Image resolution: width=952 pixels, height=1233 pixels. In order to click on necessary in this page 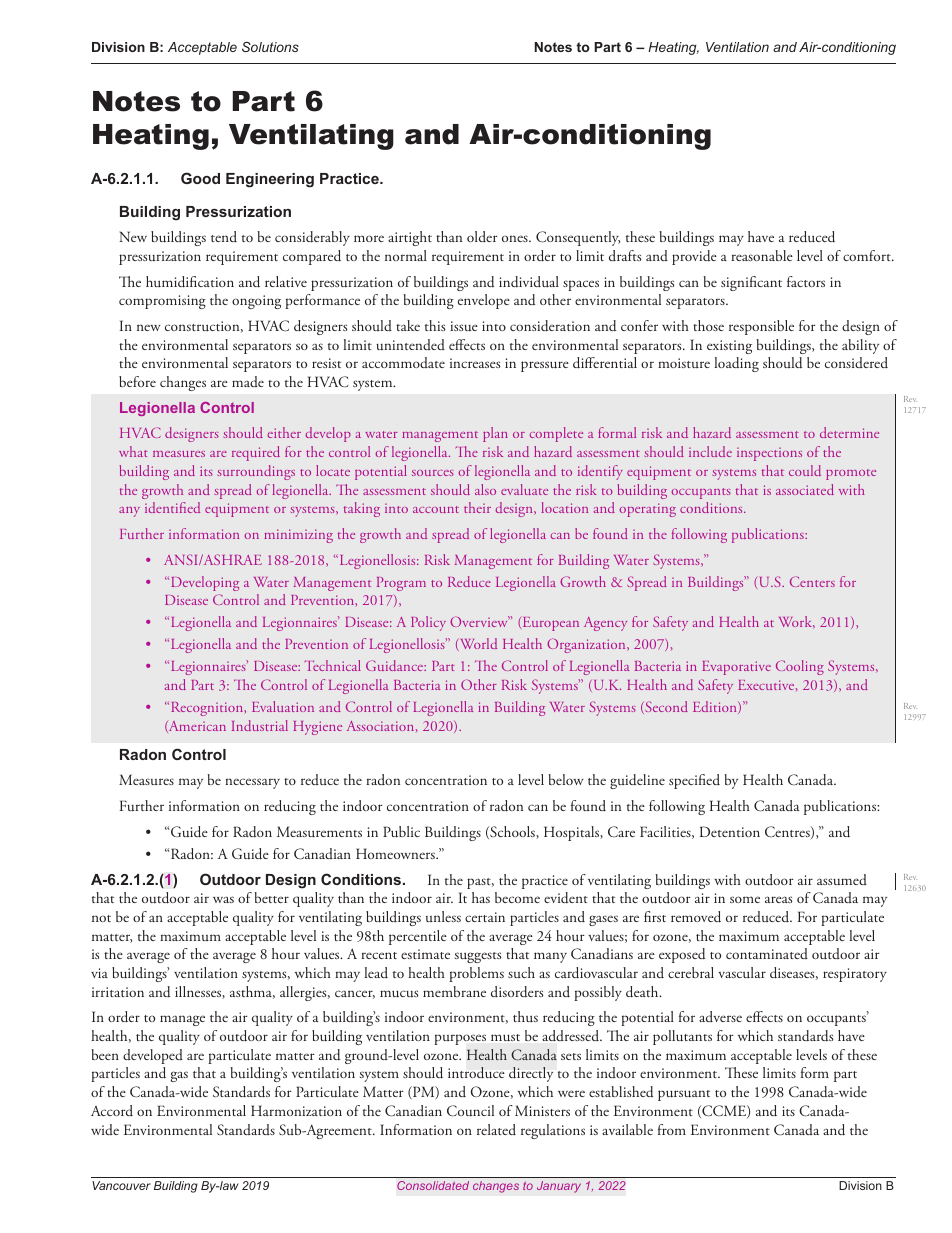, I will do `click(252, 783)`.
